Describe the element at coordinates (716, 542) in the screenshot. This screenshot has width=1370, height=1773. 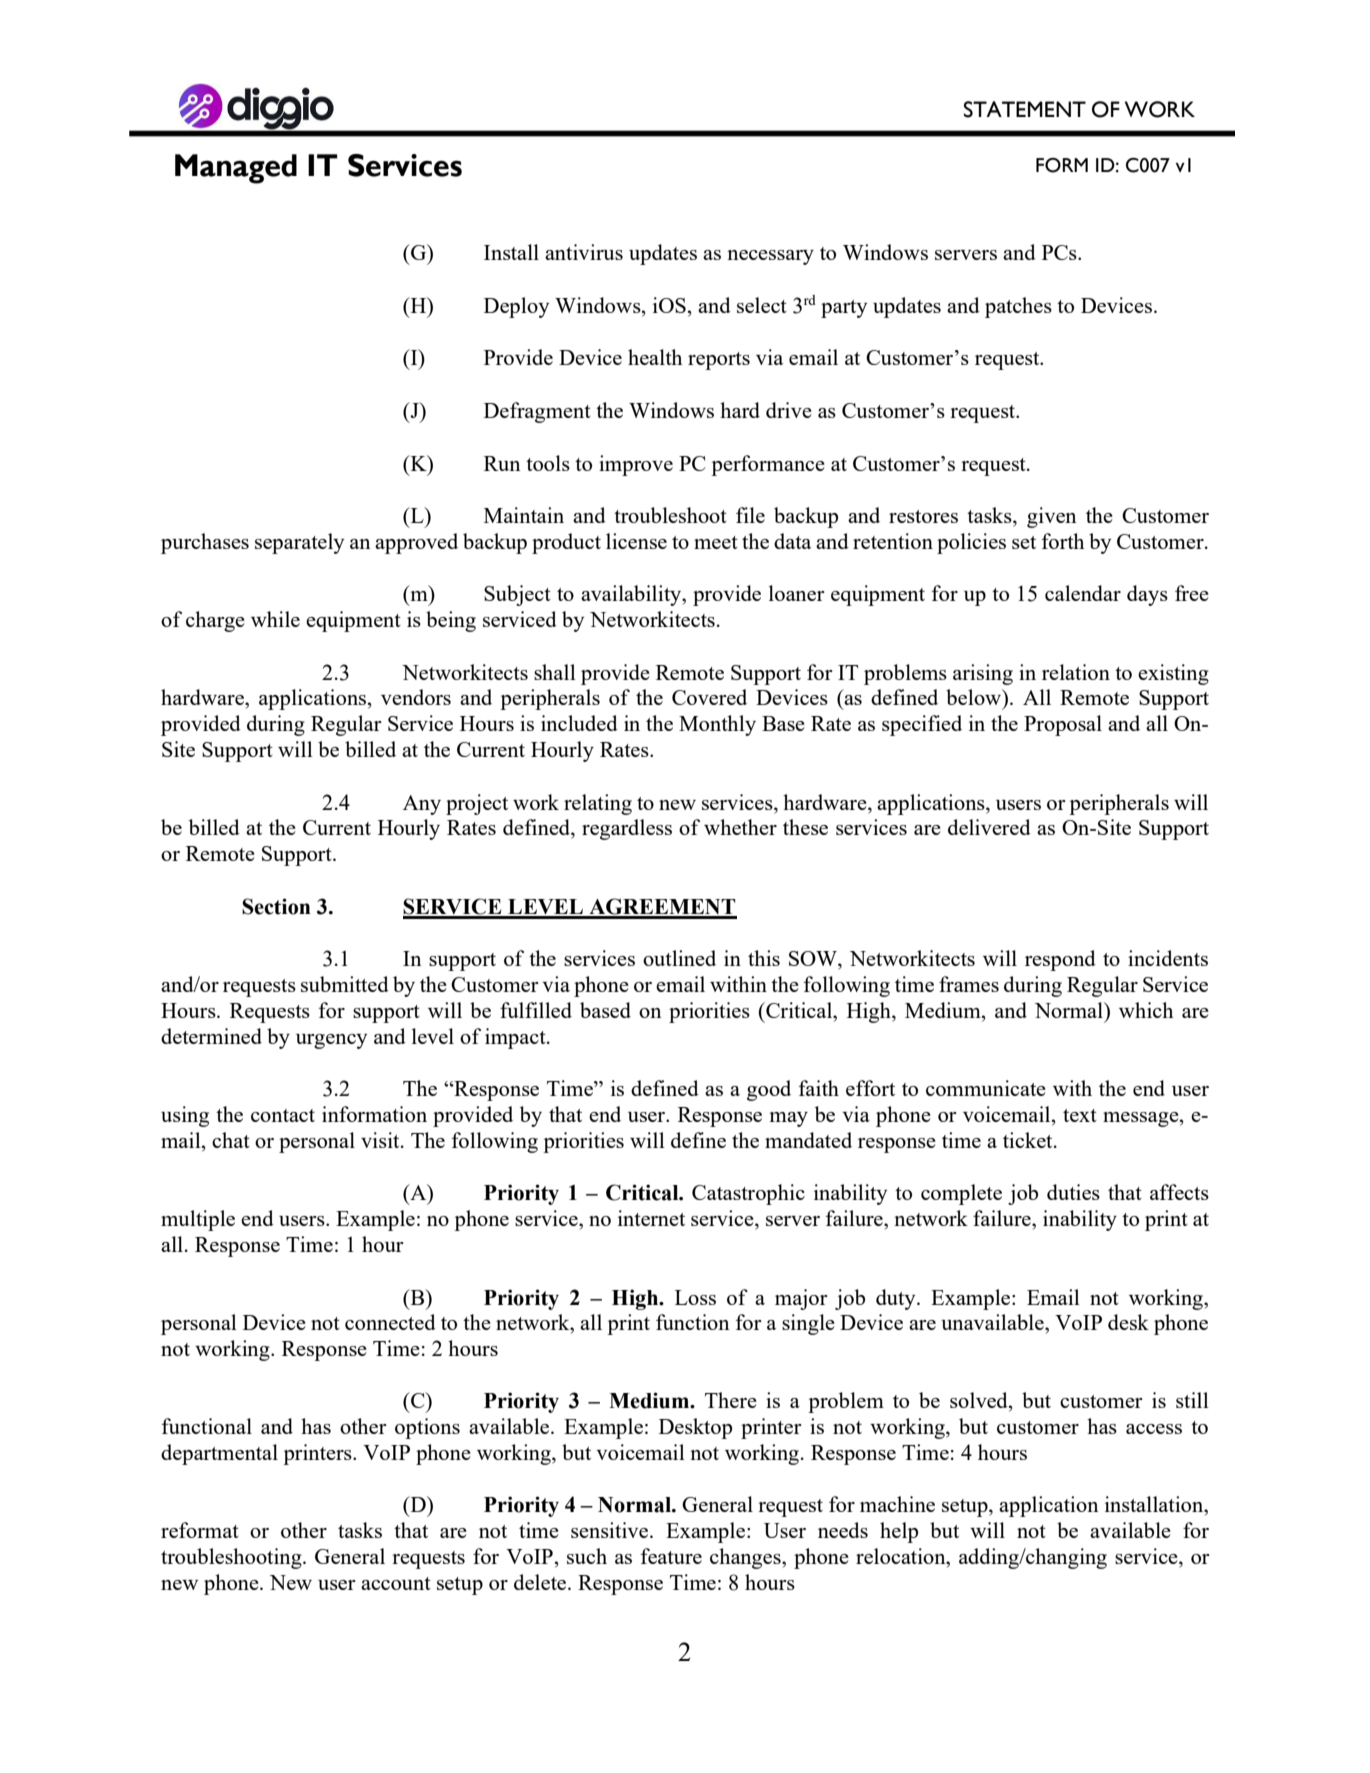
I see `meet` at that location.
